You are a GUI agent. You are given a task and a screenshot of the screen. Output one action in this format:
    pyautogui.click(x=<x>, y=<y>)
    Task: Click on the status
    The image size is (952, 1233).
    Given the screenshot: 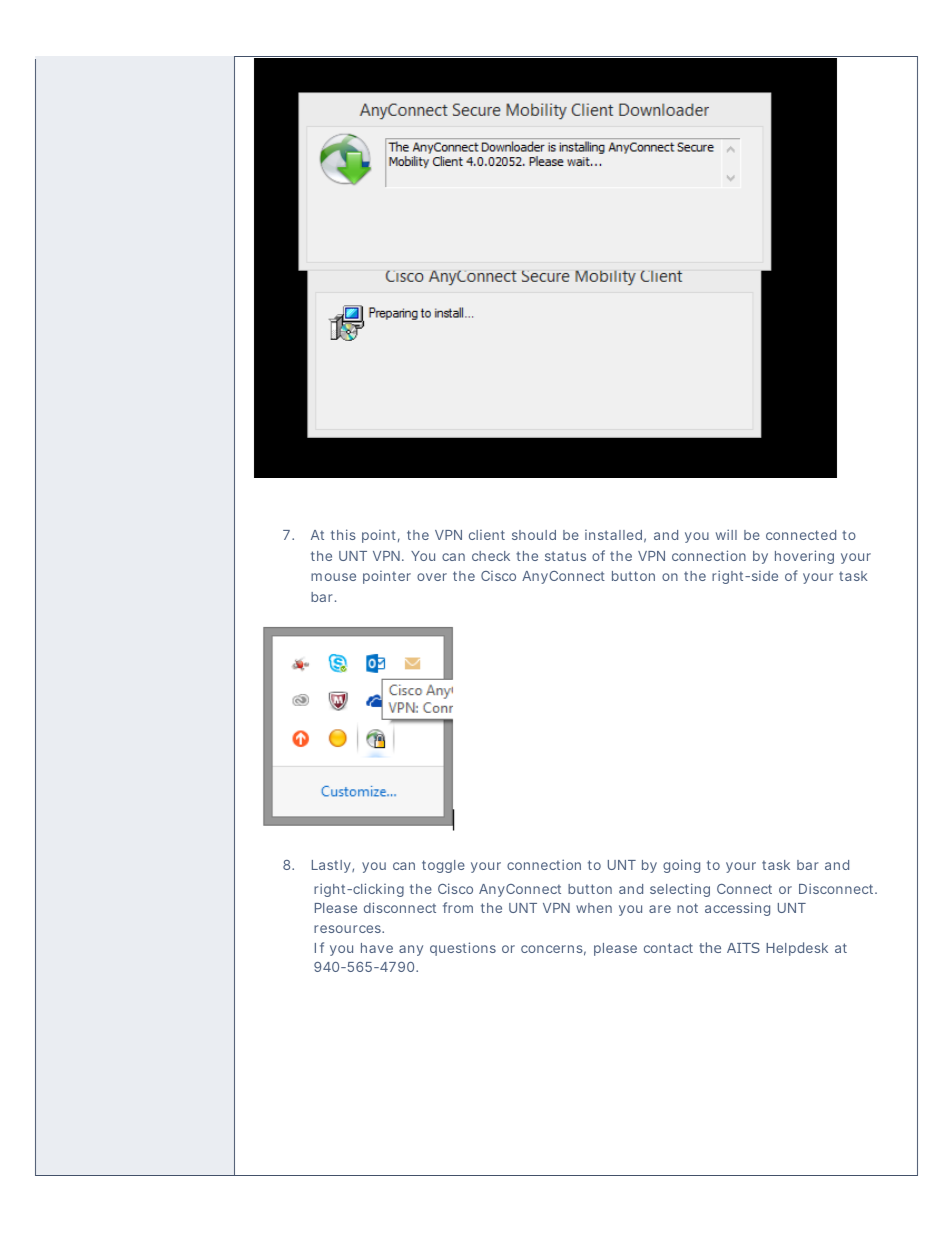 What is the action you would take?
    pyautogui.click(x=565, y=556)
